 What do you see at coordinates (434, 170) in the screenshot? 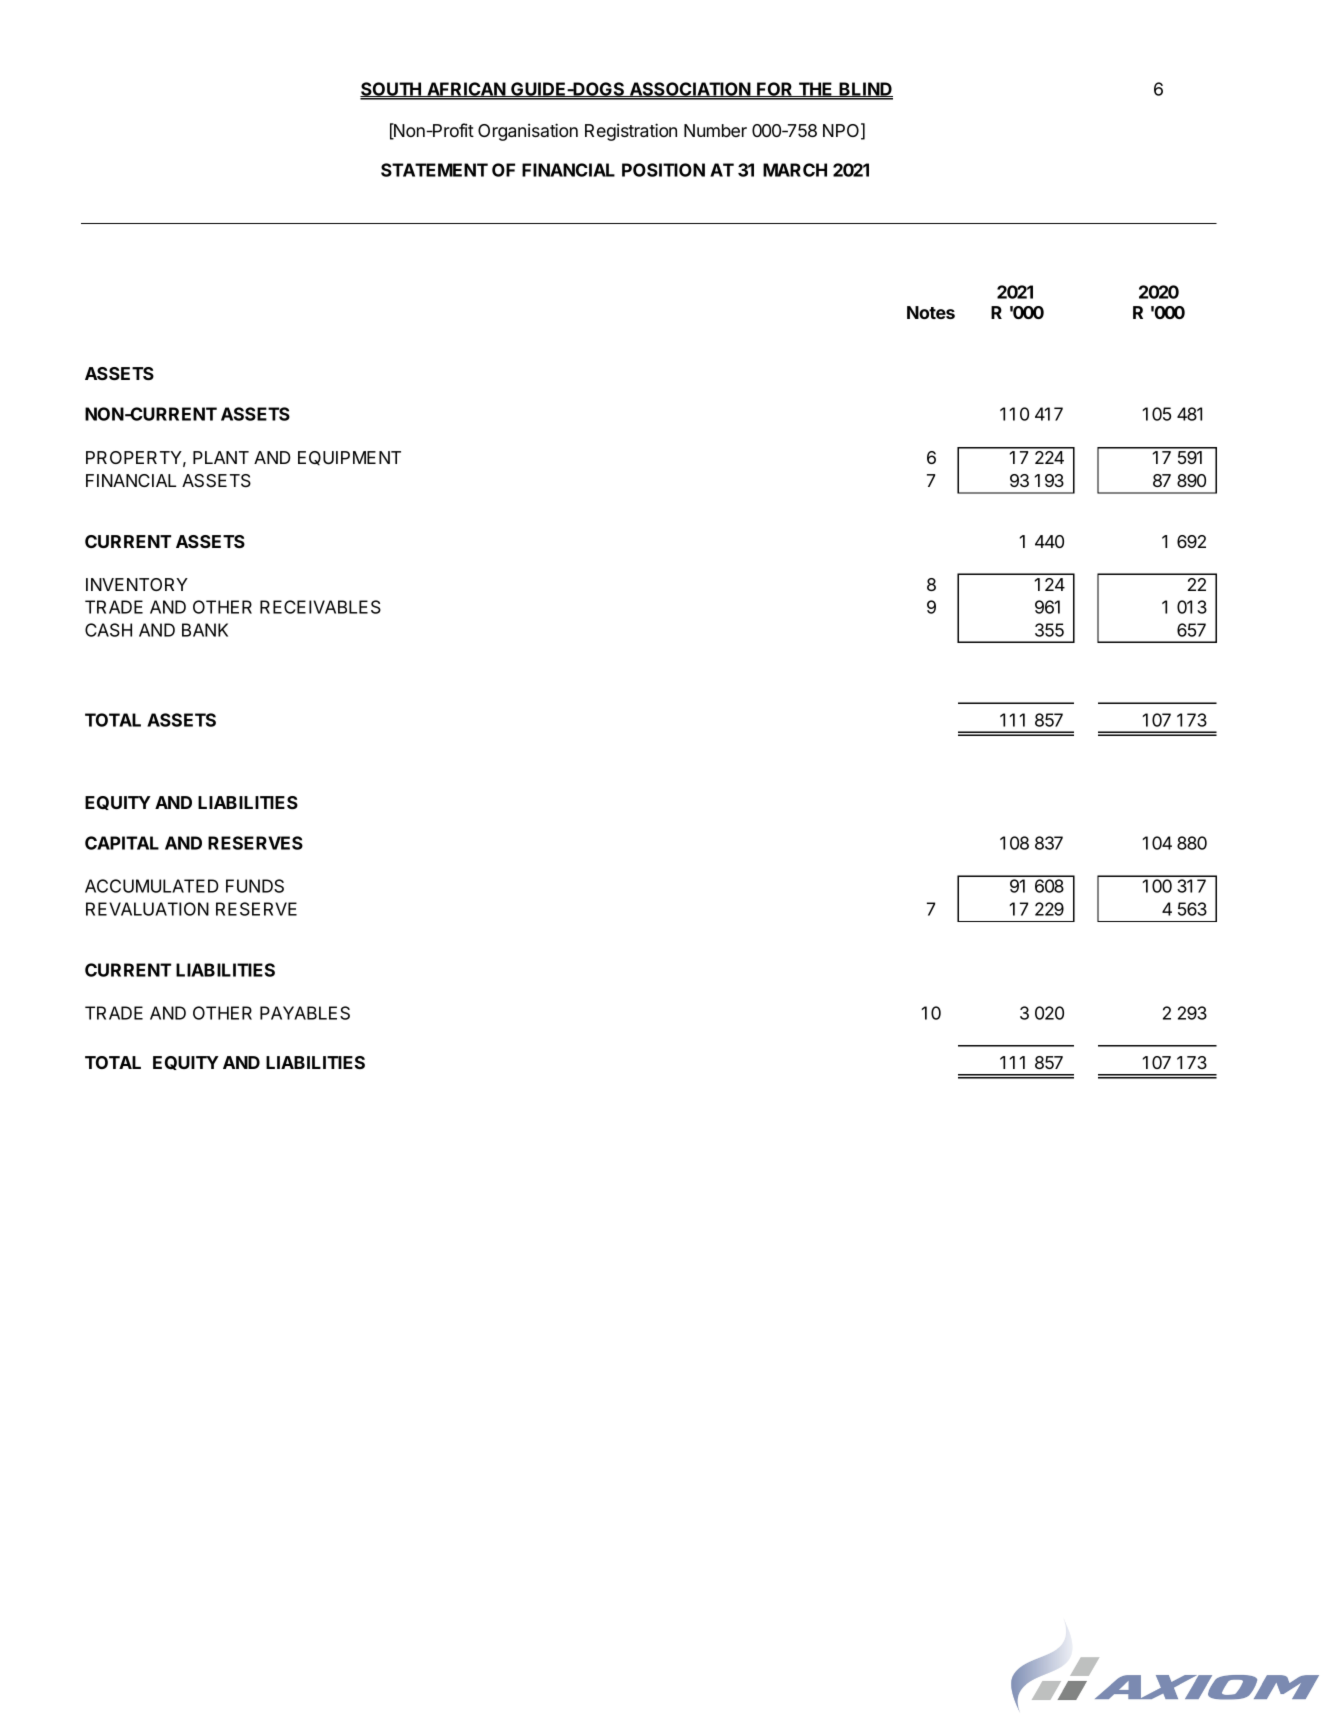
I see `STATEMENT` at bounding box center [434, 170].
